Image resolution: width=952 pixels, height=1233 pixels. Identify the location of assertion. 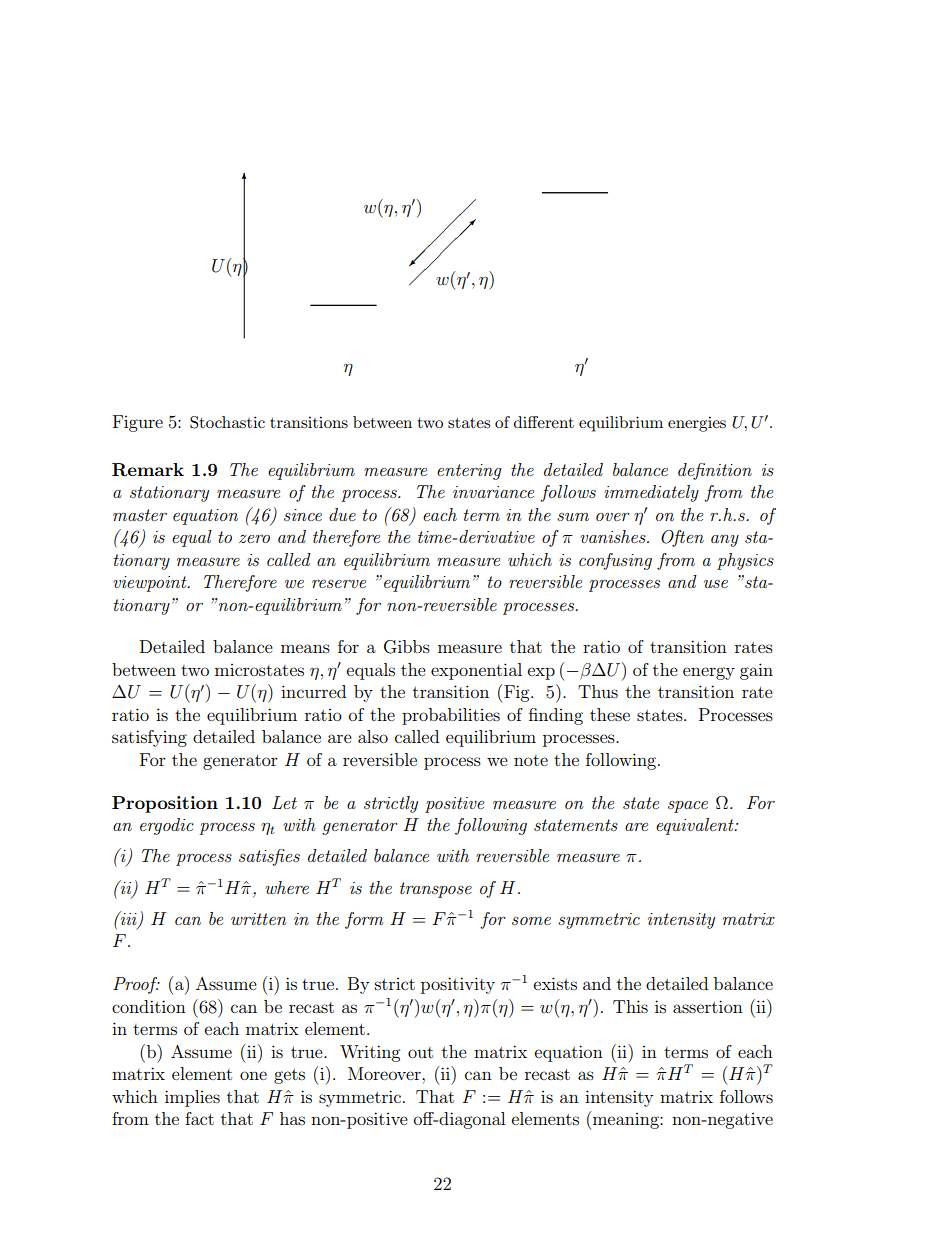
(708, 1006).
